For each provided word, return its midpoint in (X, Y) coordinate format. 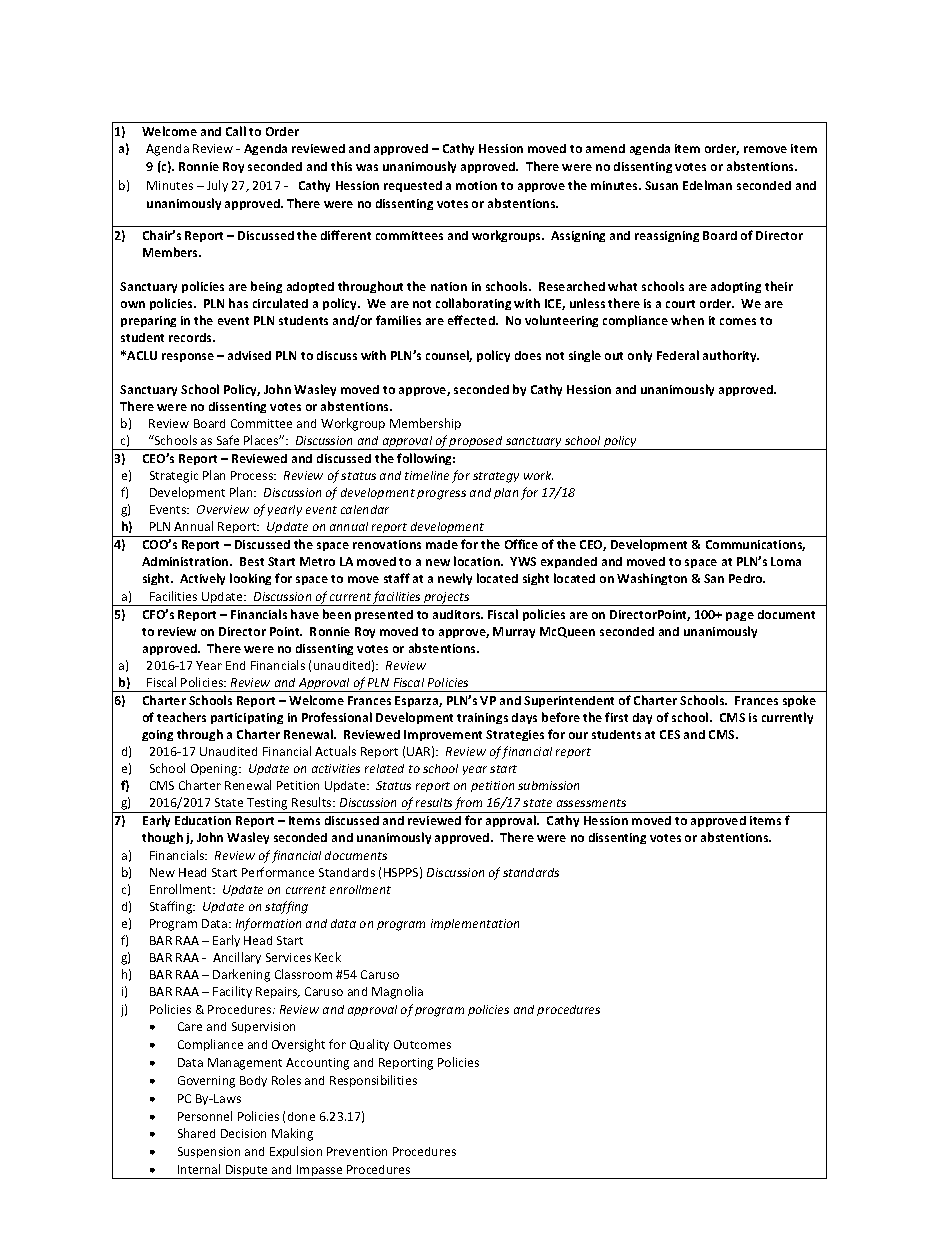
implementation (475, 924)
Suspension (209, 1152)
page (740, 616)
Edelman (707, 185)
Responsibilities (373, 1081)
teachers (181, 717)
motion (476, 185)
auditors (458, 614)
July (217, 186)
